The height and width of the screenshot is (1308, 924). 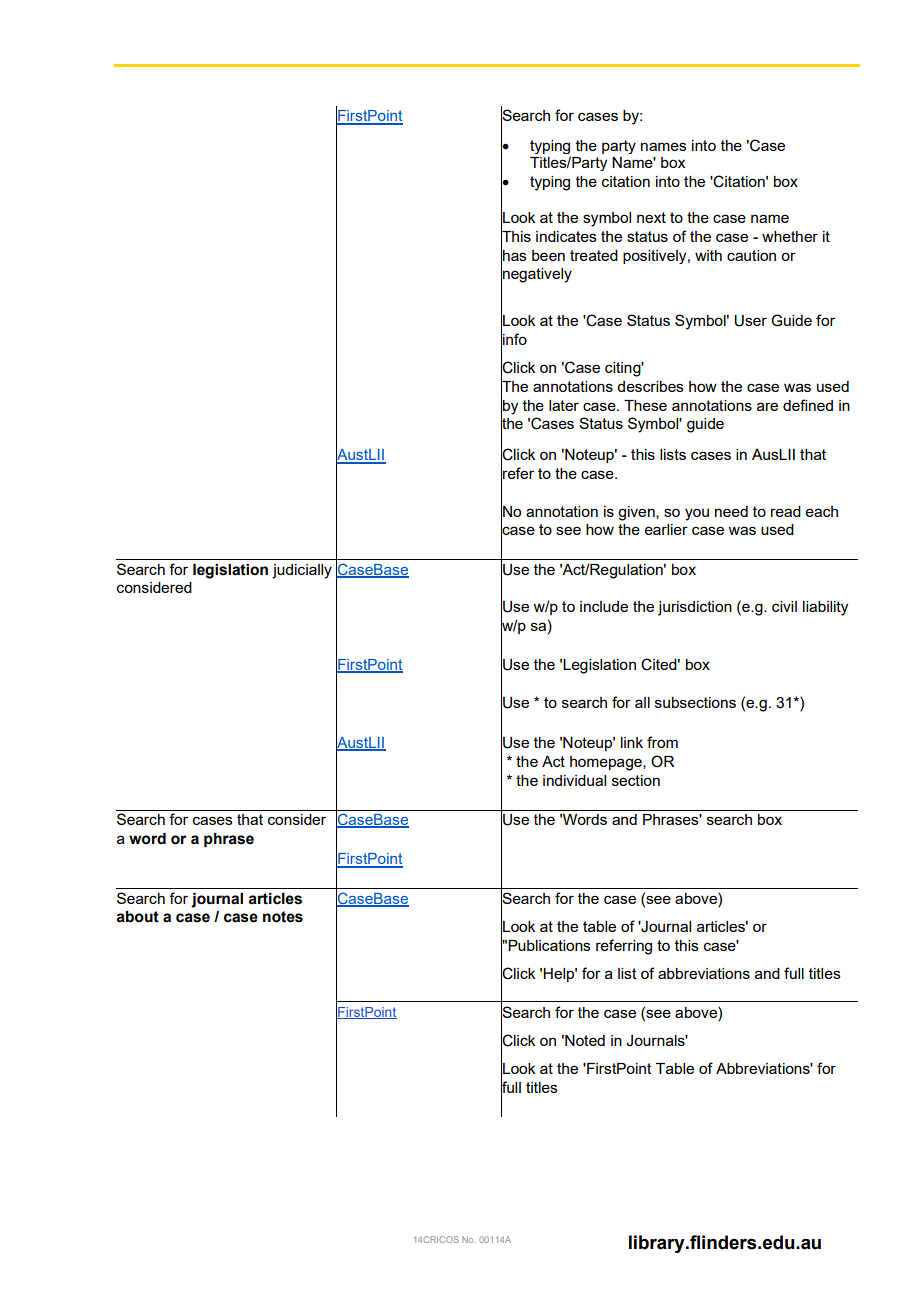 I want to click on include, so click(x=604, y=606).
